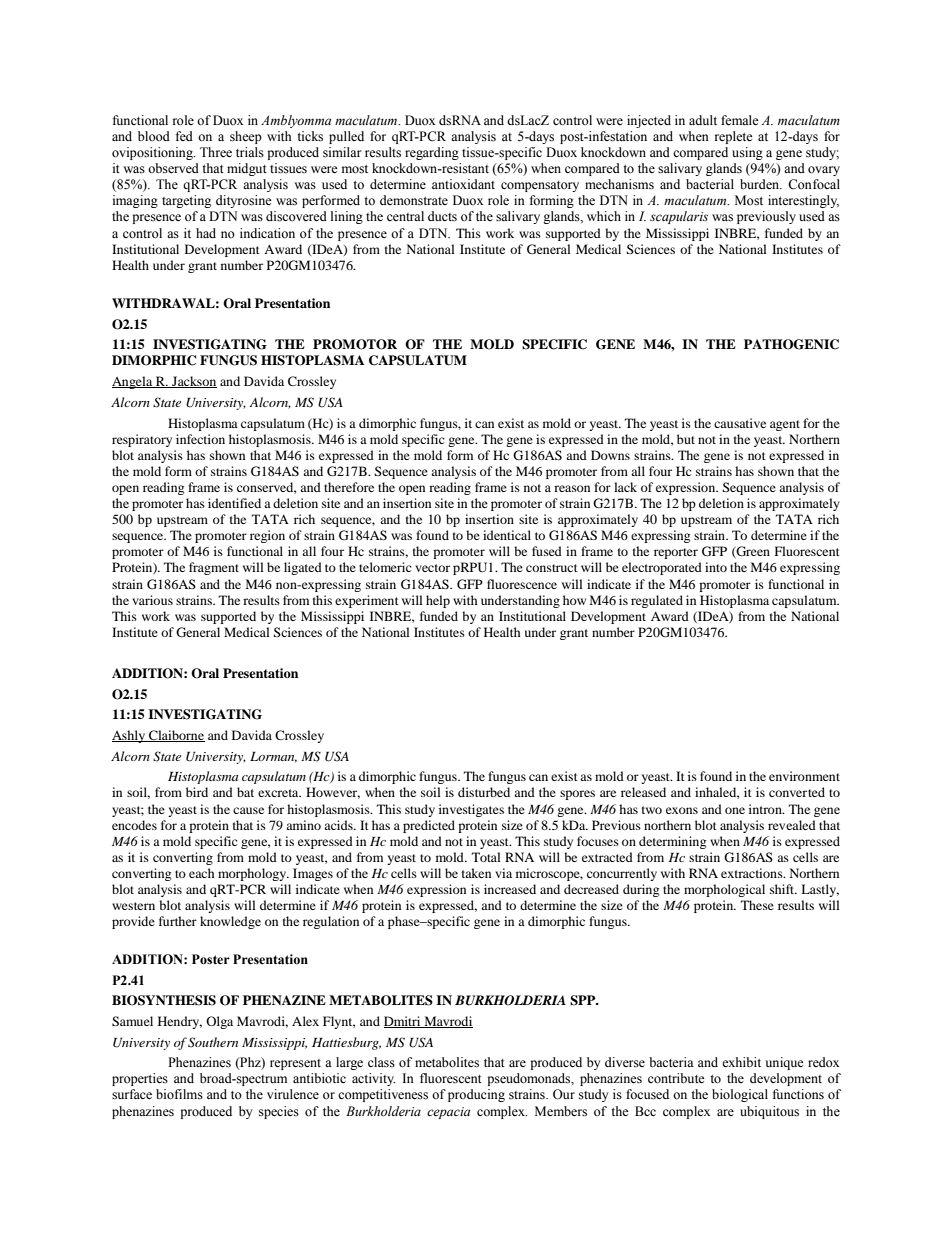  Describe the element at coordinates (507, 535) in the document. I see `identical` at that location.
